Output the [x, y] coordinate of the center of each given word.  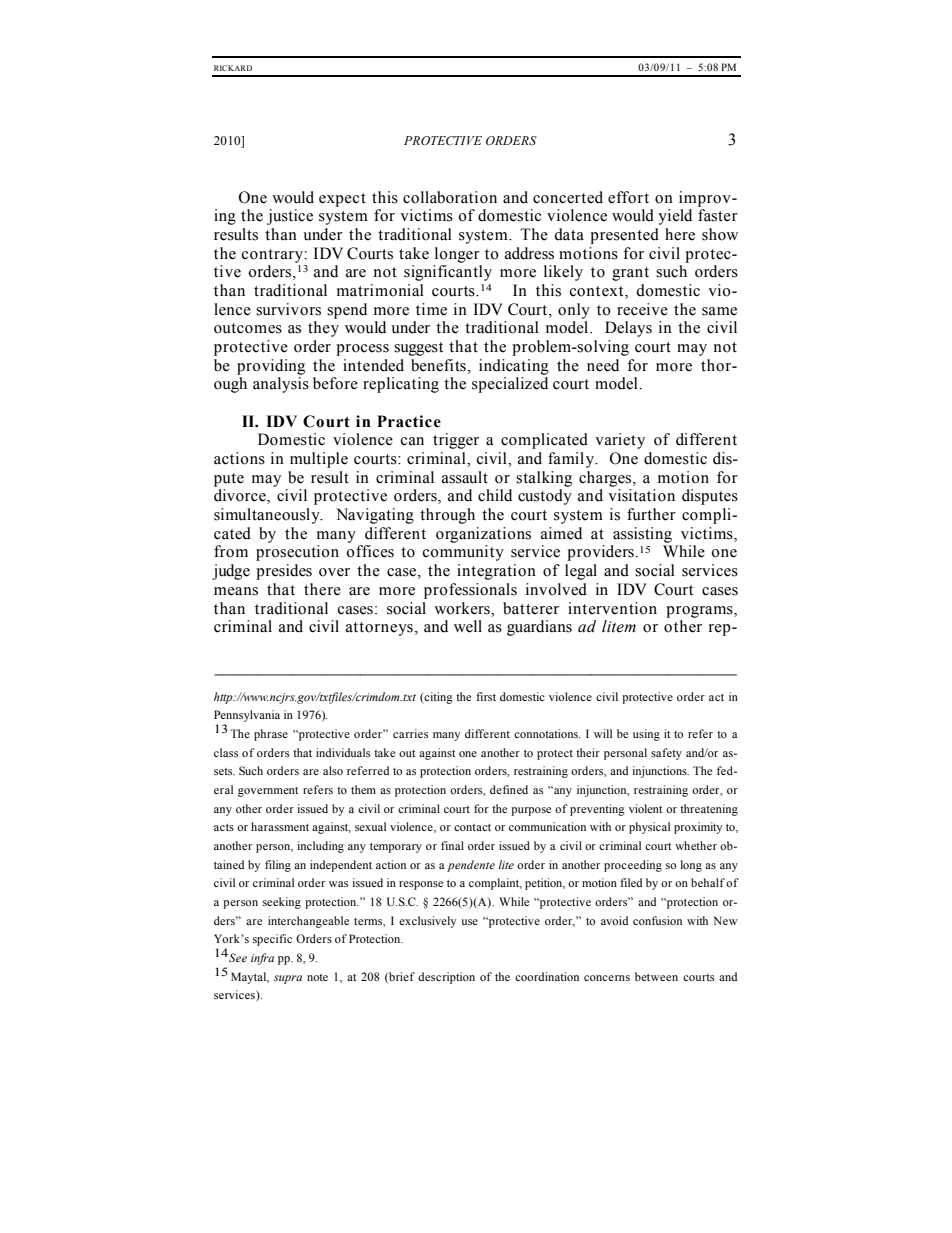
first [486, 696]
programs [700, 612]
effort [628, 197]
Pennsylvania [247, 716]
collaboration [450, 197]
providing [271, 367]
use [469, 922]
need [603, 365]
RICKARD [233, 68]
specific [272, 940]
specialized [510, 385]
